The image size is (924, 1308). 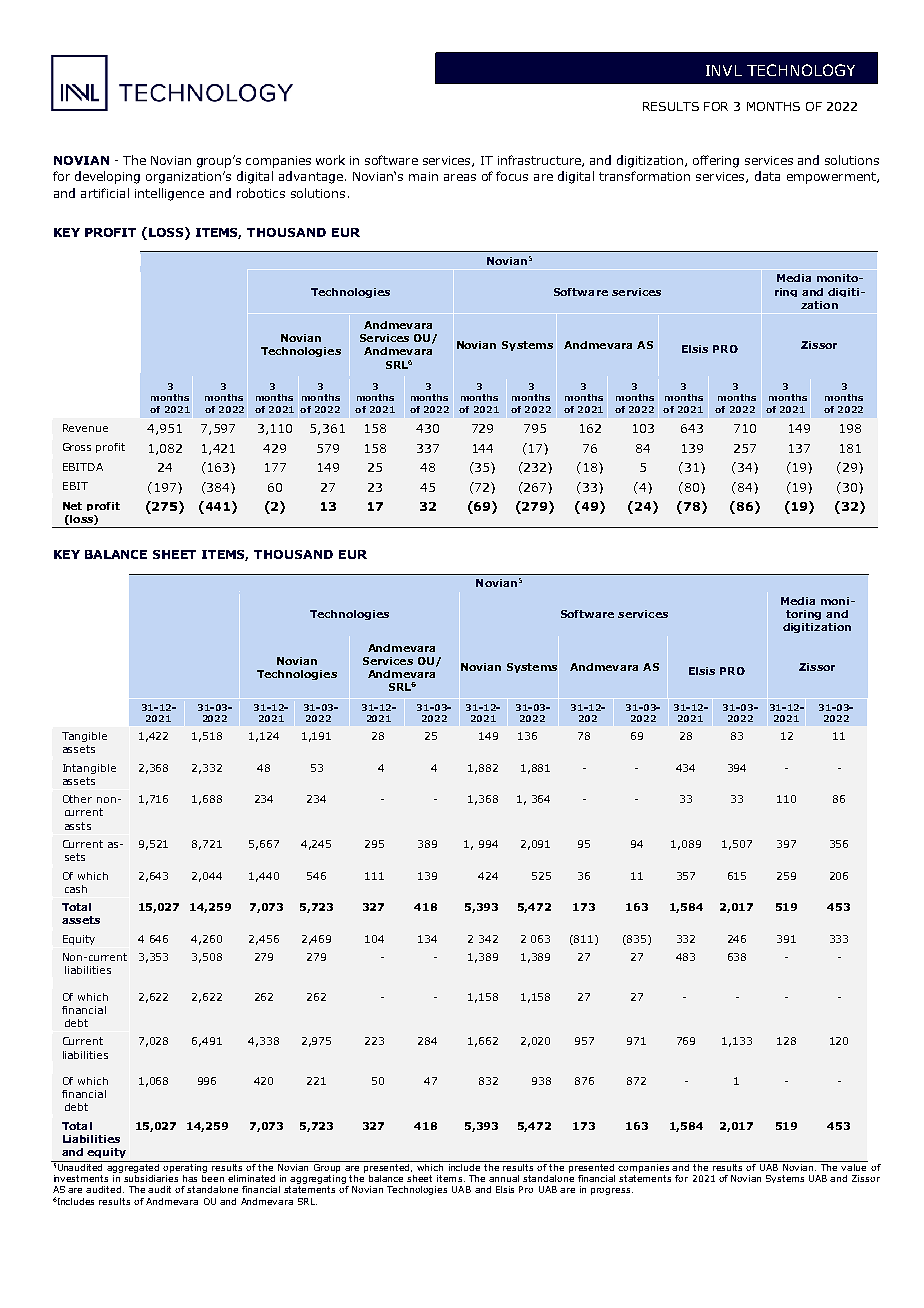 What do you see at coordinates (767, 176) in the screenshot?
I see `data` at bounding box center [767, 176].
